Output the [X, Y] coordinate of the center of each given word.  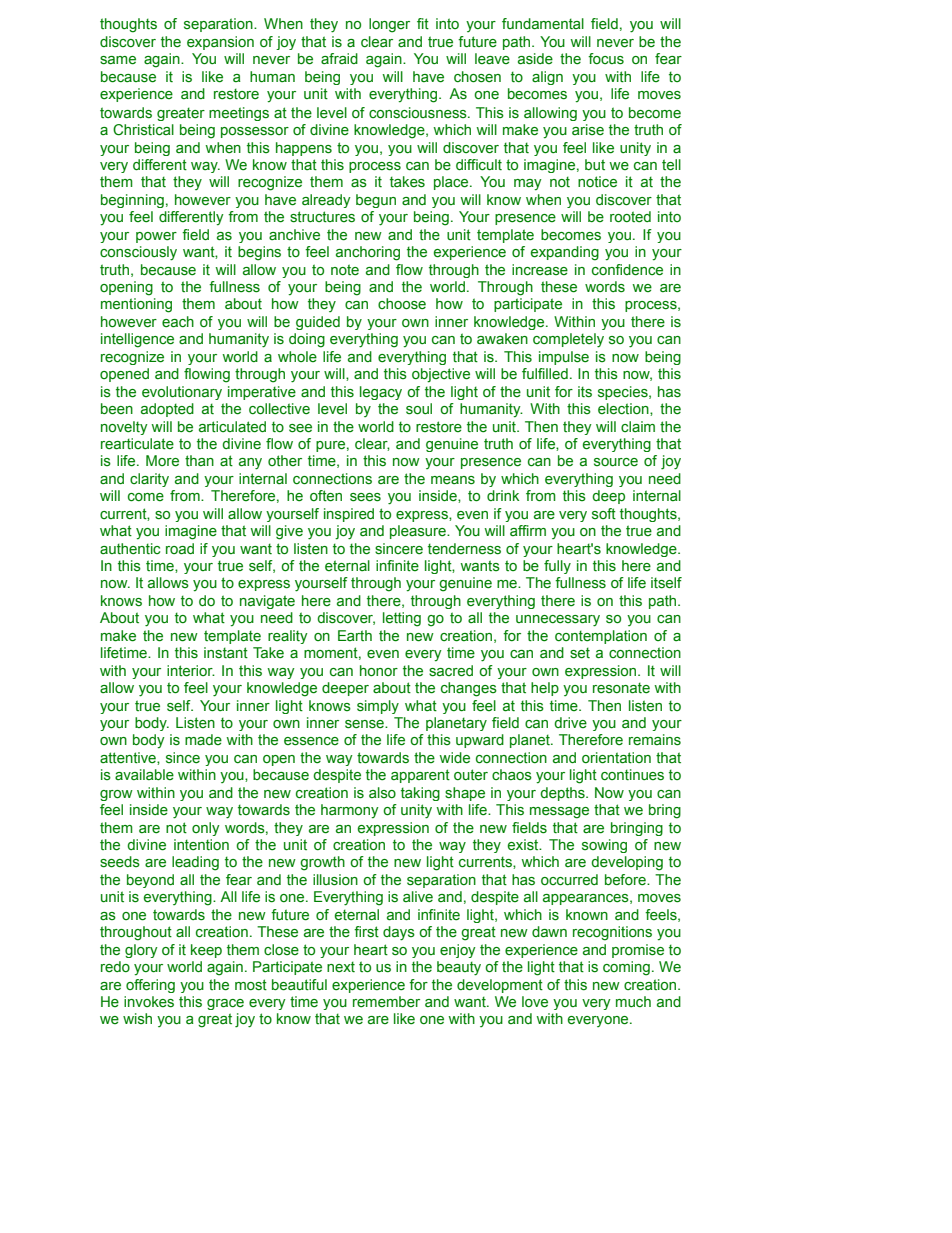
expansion [220, 43]
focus [606, 59]
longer [389, 25]
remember [386, 1002]
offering [150, 986]
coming [626, 968]
